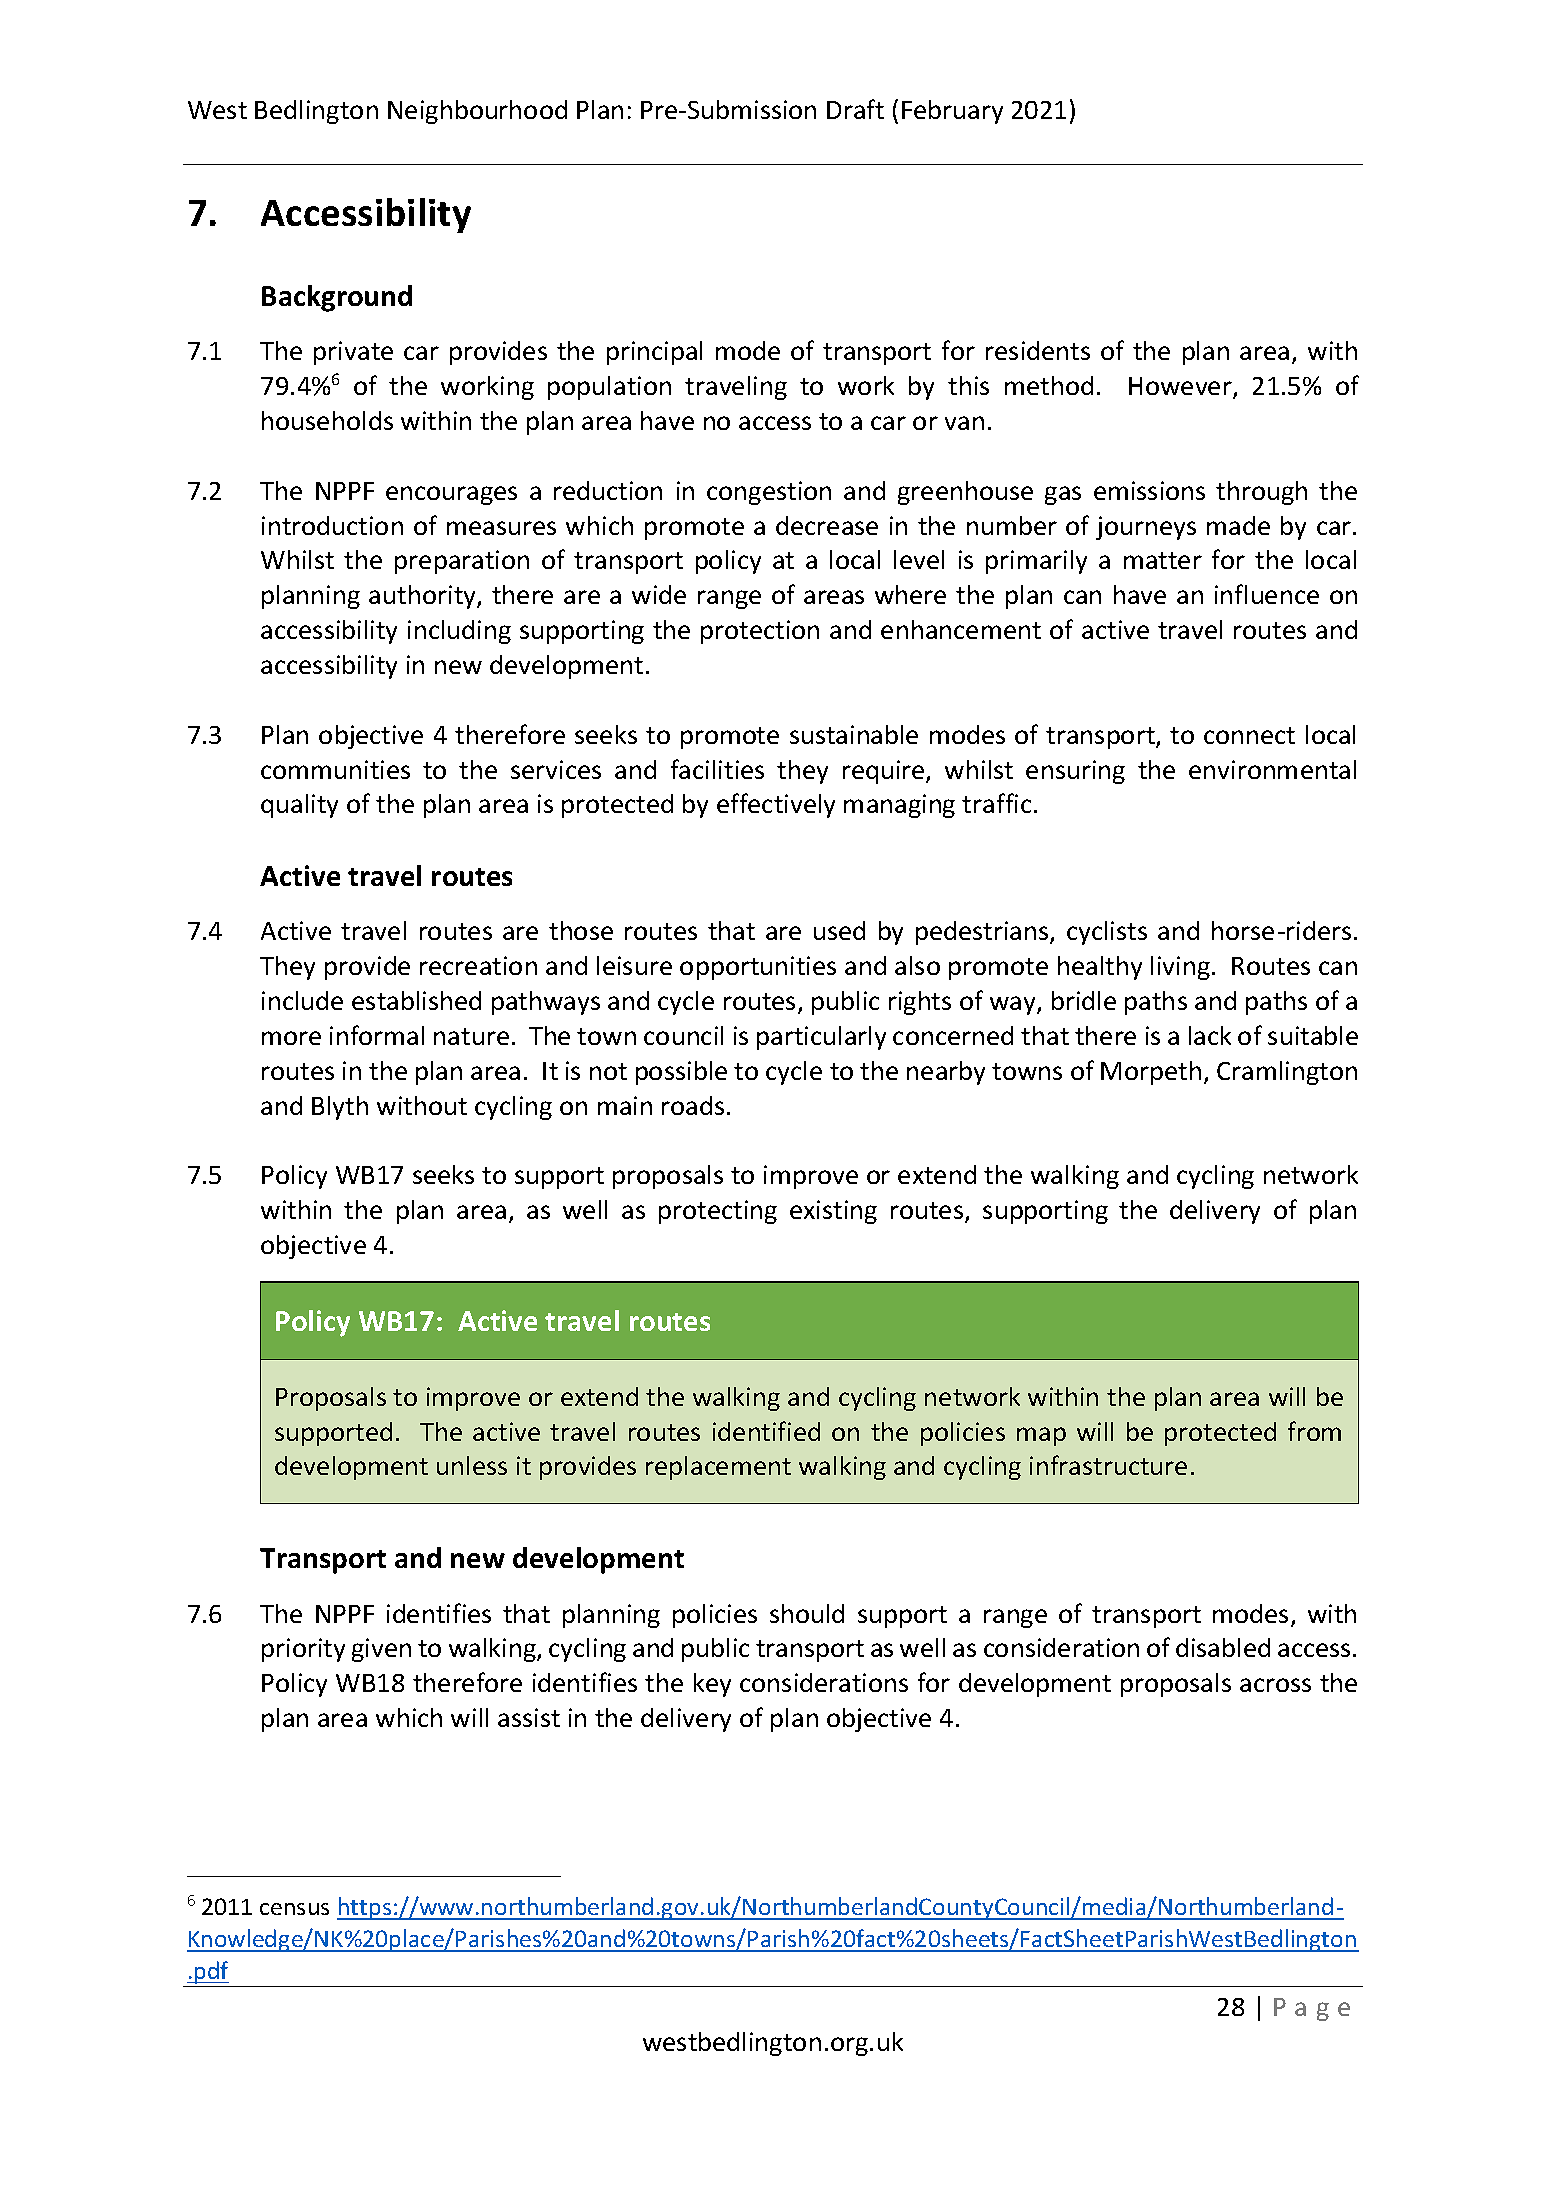 This document has height=2186, width=1546. I want to click on existing, so click(833, 1212).
